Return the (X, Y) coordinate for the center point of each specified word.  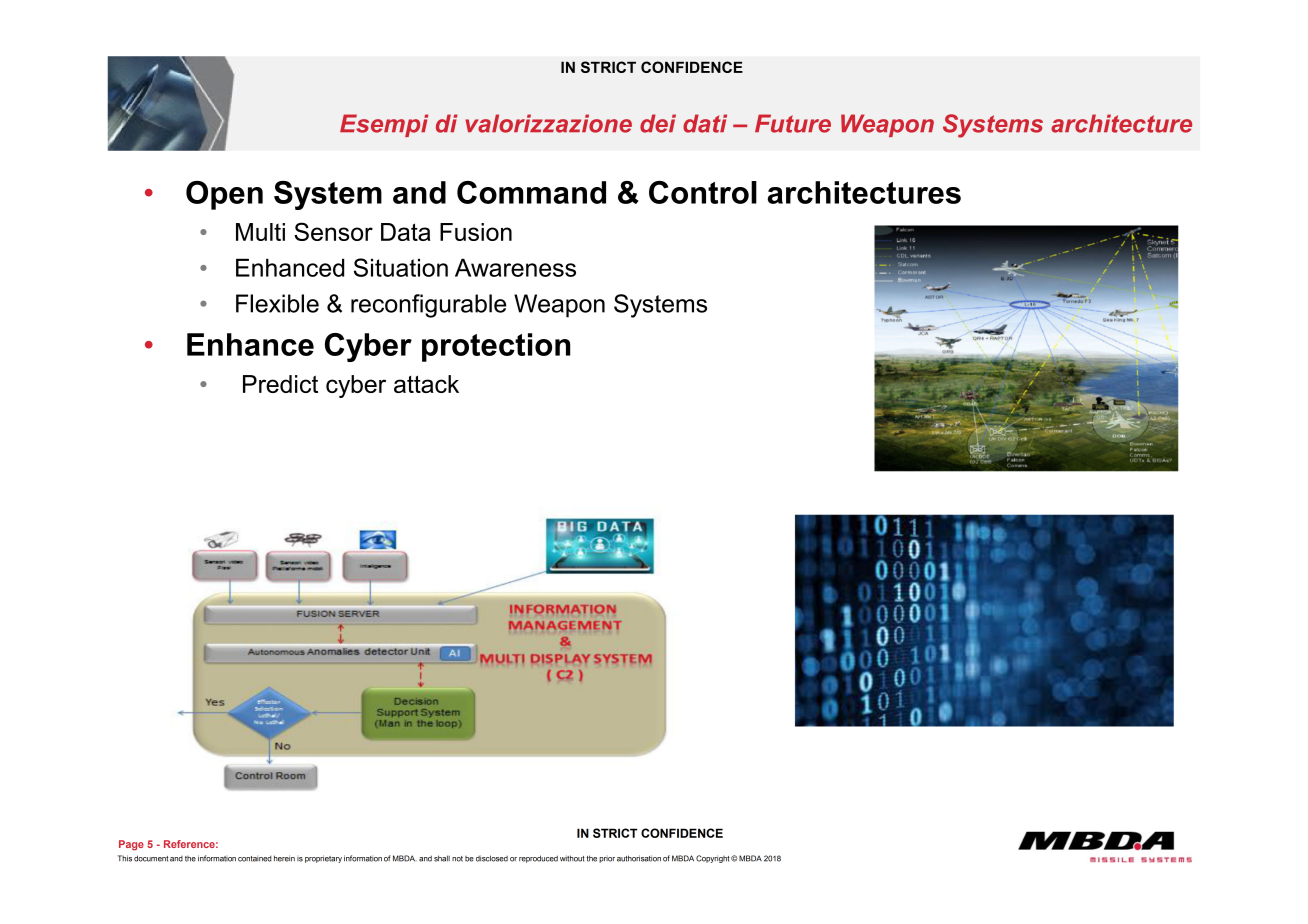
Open (224, 195)
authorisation (639, 858)
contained (255, 859)
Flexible (277, 303)
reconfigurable (428, 306)
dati (705, 123)
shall (442, 858)
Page (131, 845)
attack (426, 384)
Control (703, 192)
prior (607, 860)
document (151, 858)
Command (531, 192)
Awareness (515, 267)
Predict (280, 384)
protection (496, 347)
